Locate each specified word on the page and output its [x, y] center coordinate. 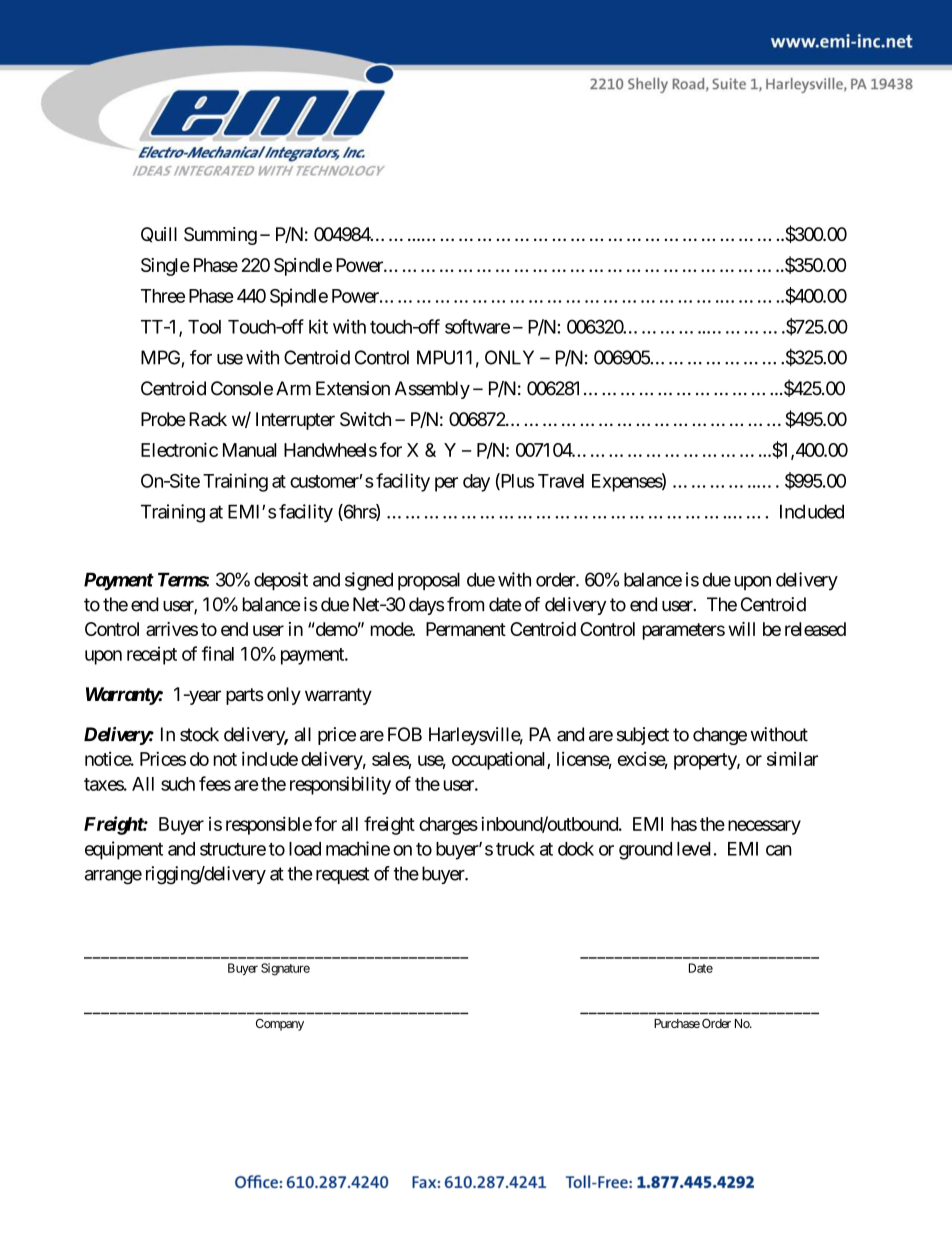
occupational [500, 760]
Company [280, 1025]
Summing [220, 236]
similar [792, 758]
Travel [561, 481]
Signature [285, 969]
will [741, 629]
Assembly [432, 390]
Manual [250, 450]
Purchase [677, 1023]
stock [199, 734]
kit [318, 326]
